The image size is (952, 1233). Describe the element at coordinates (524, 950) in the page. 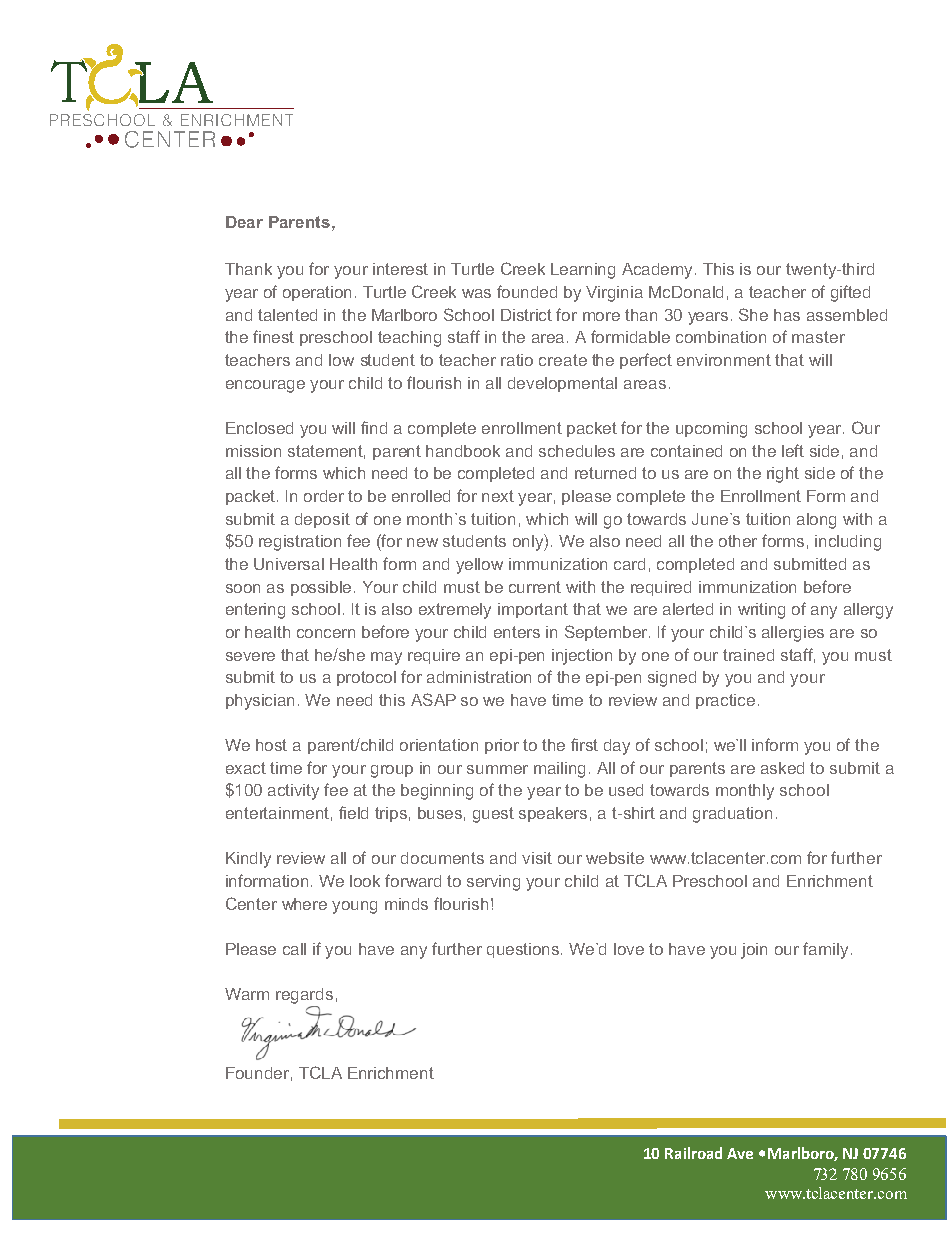

I see `questions` at that location.
